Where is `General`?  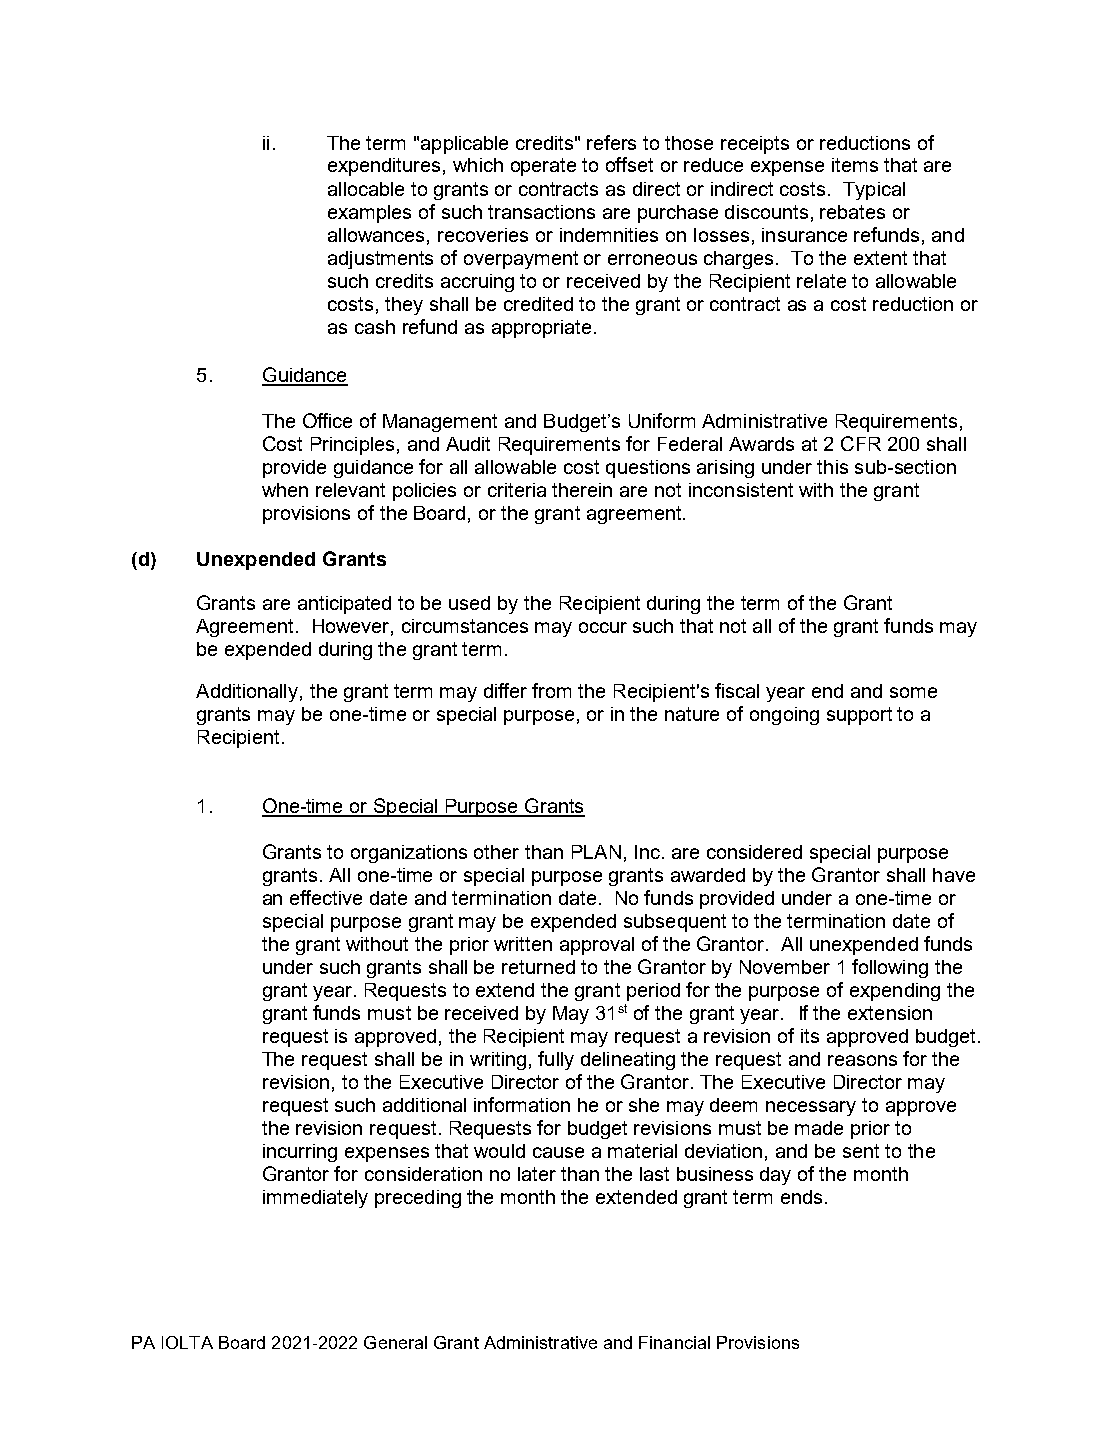
General is located at coordinates (395, 1342).
